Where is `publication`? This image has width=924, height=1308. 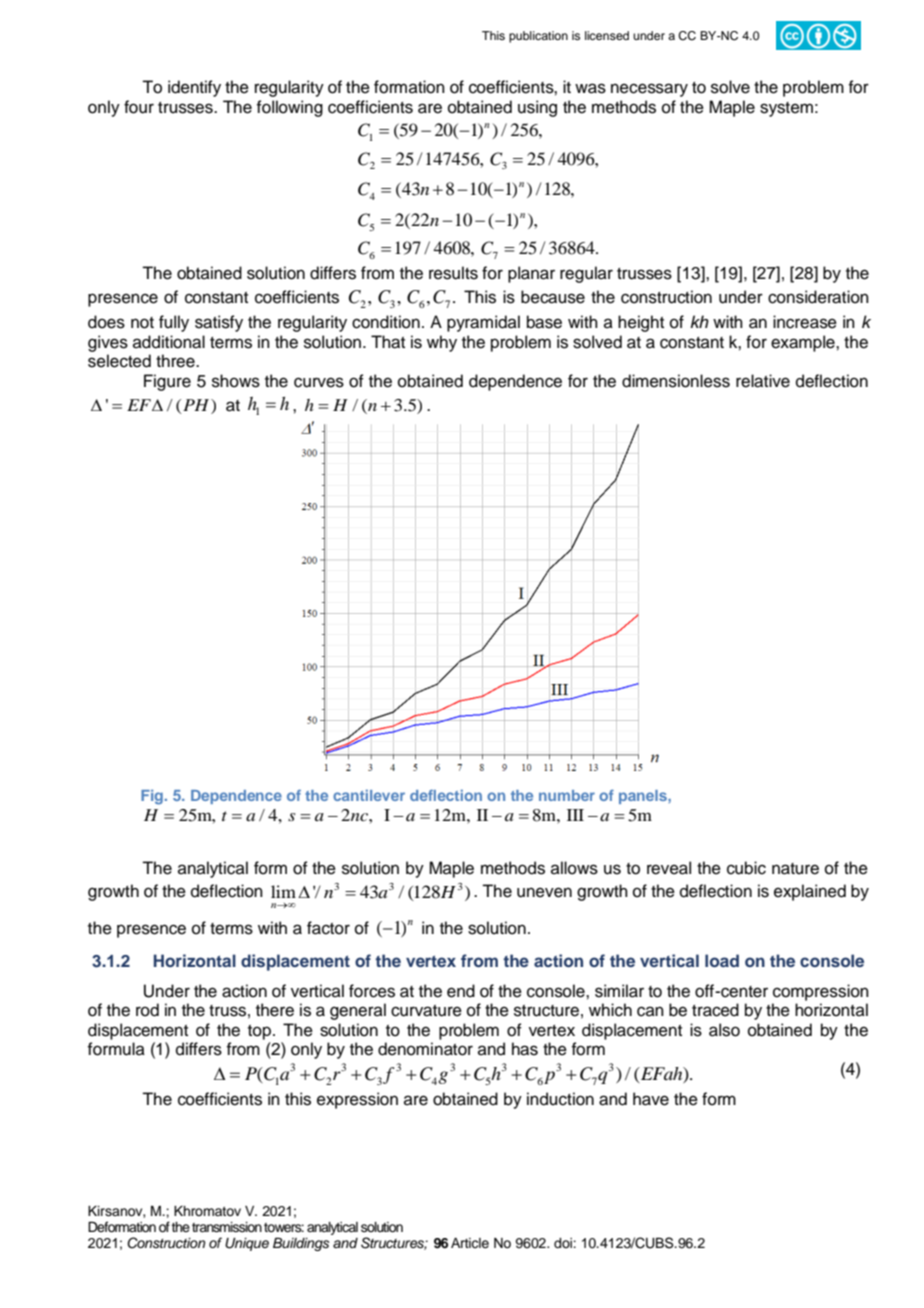 publication is located at coordinates (538, 37).
